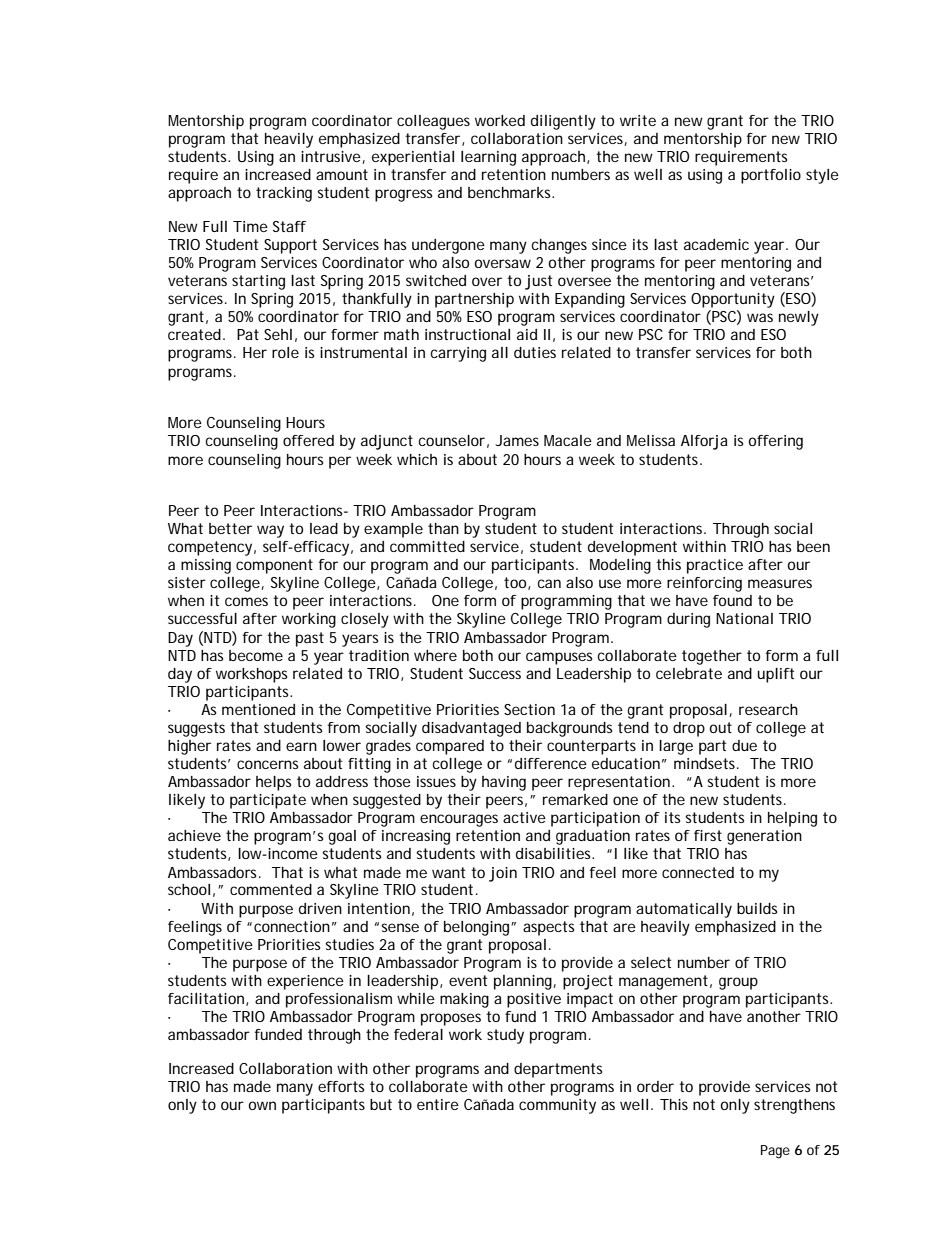 This screenshot has width=952, height=1233. Describe the element at coordinates (284, 194) in the screenshot. I see `tracking` at that location.
